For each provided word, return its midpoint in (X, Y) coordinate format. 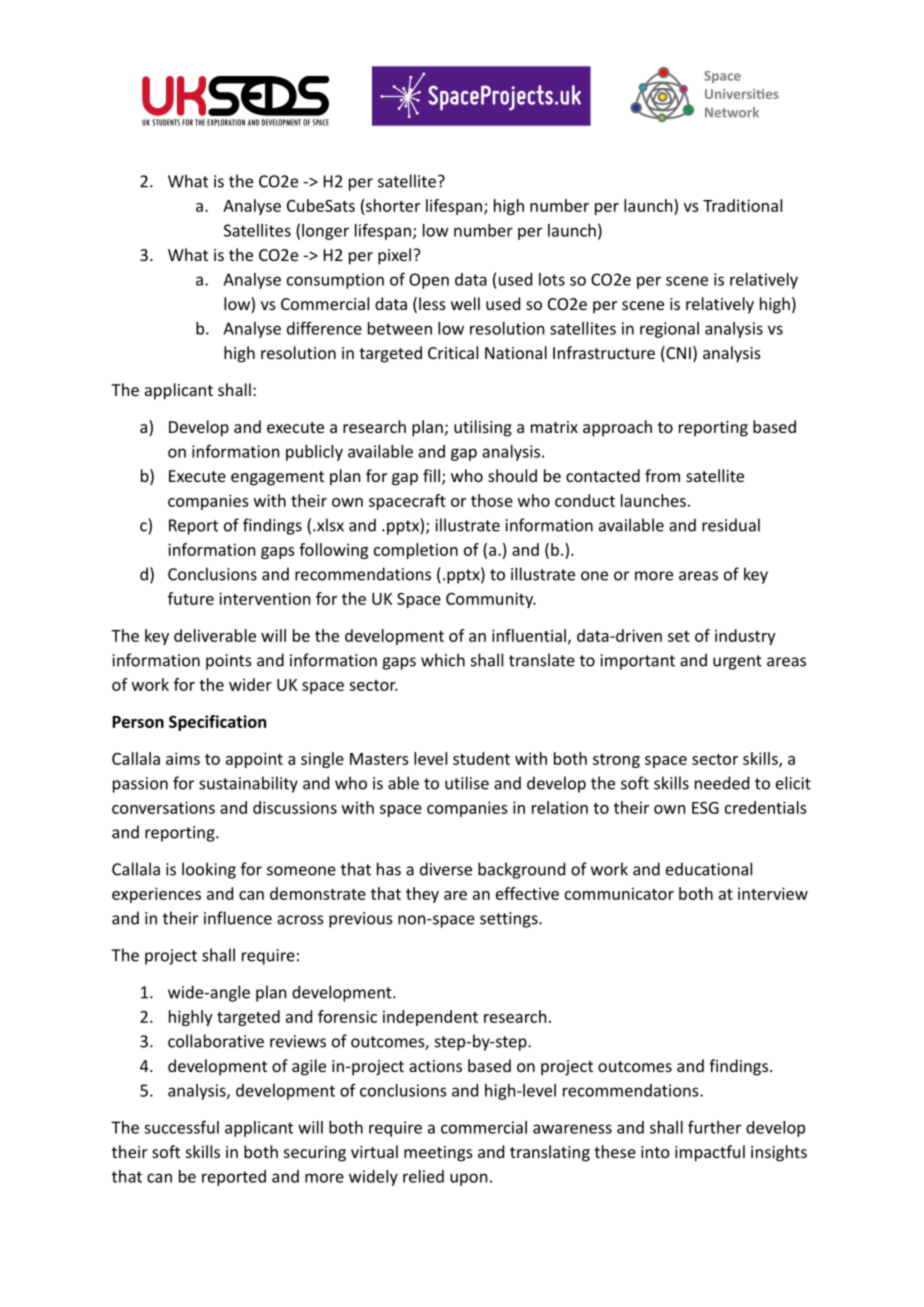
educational (709, 869)
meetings (438, 1154)
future (191, 598)
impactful (710, 1153)
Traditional (742, 205)
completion (416, 551)
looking (209, 870)
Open (429, 281)
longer (325, 232)
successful (181, 1127)
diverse (446, 869)
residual (731, 525)
